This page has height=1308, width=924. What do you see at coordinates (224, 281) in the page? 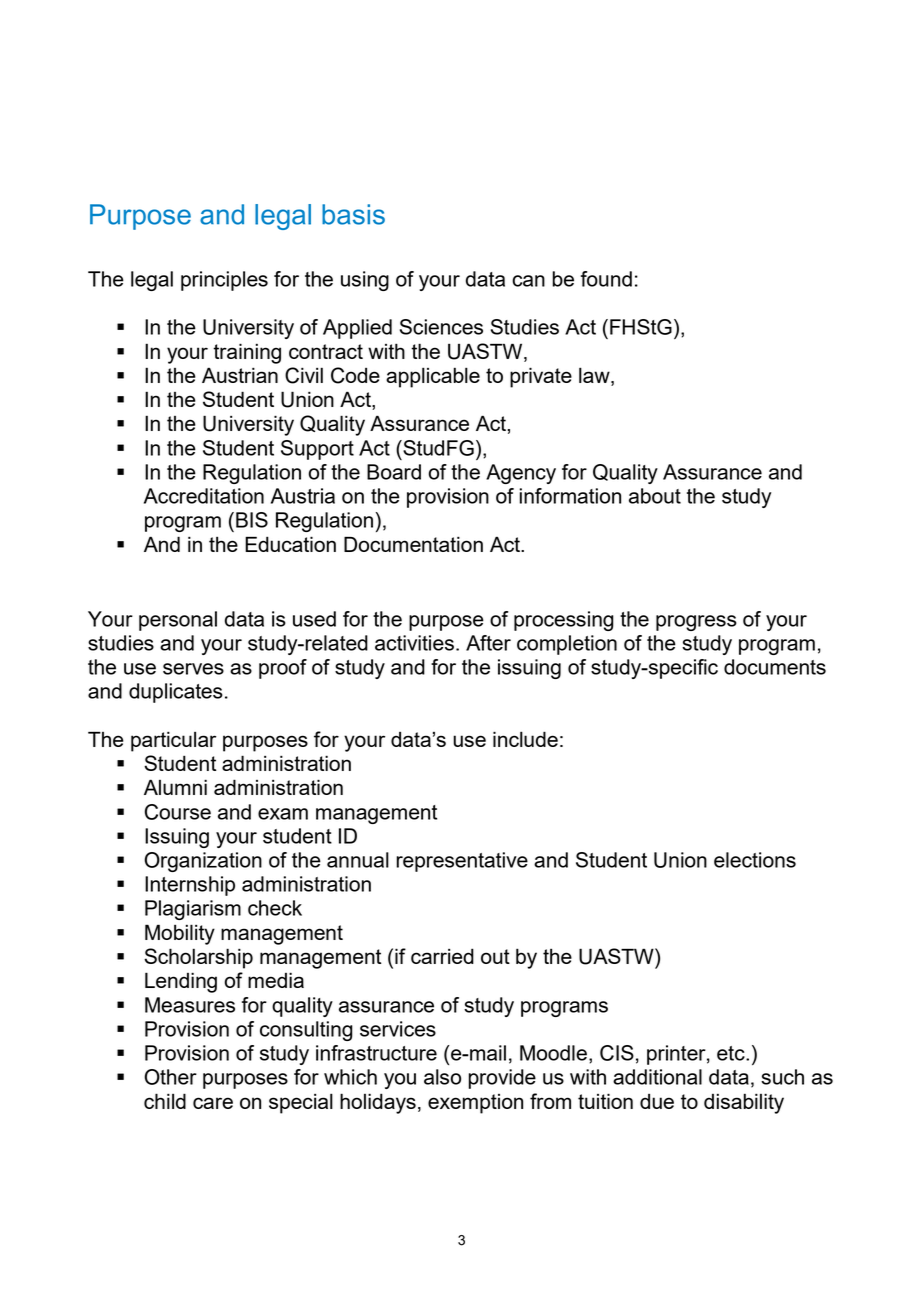
I see `principles` at bounding box center [224, 281].
